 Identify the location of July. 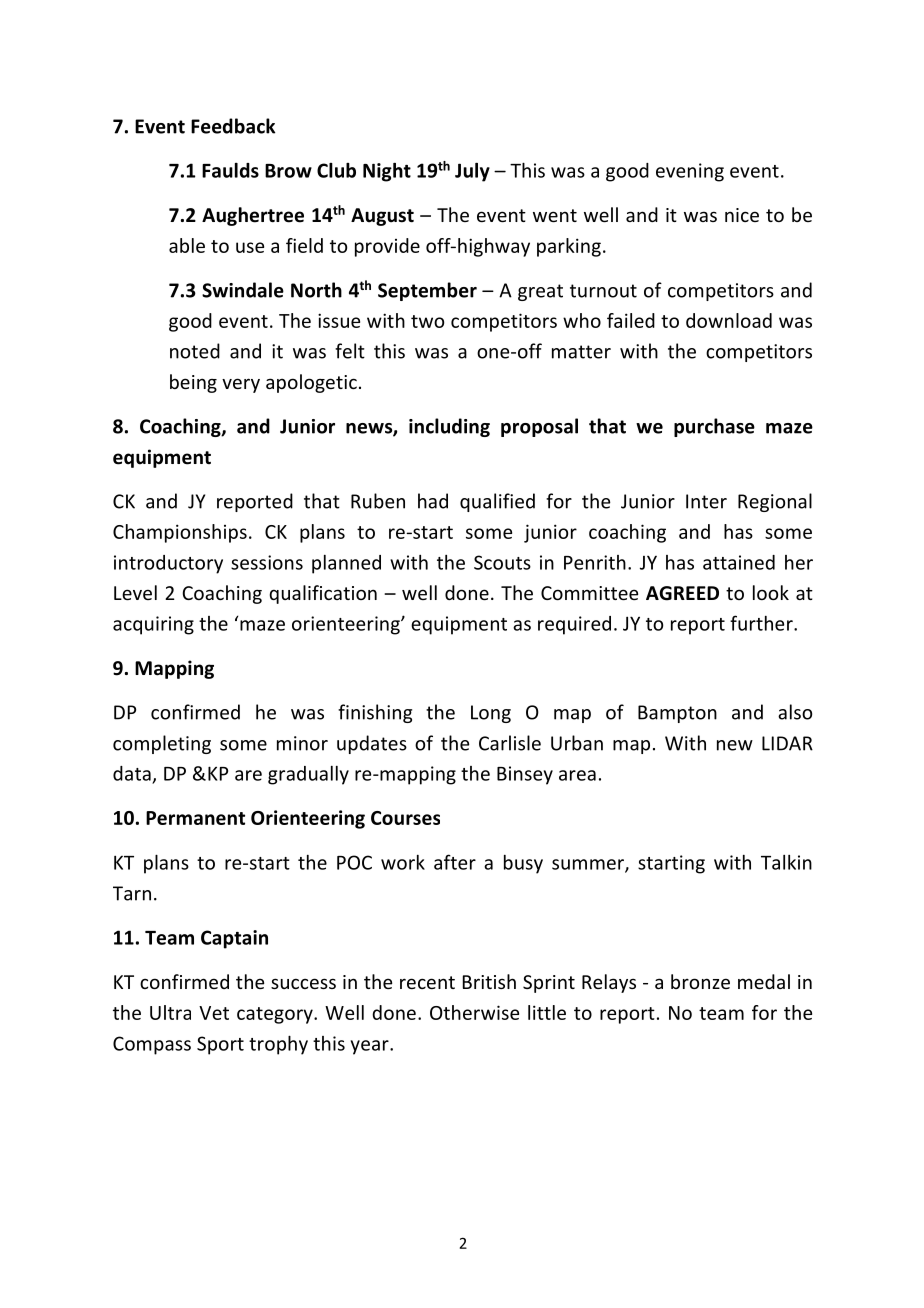
(472, 172).
